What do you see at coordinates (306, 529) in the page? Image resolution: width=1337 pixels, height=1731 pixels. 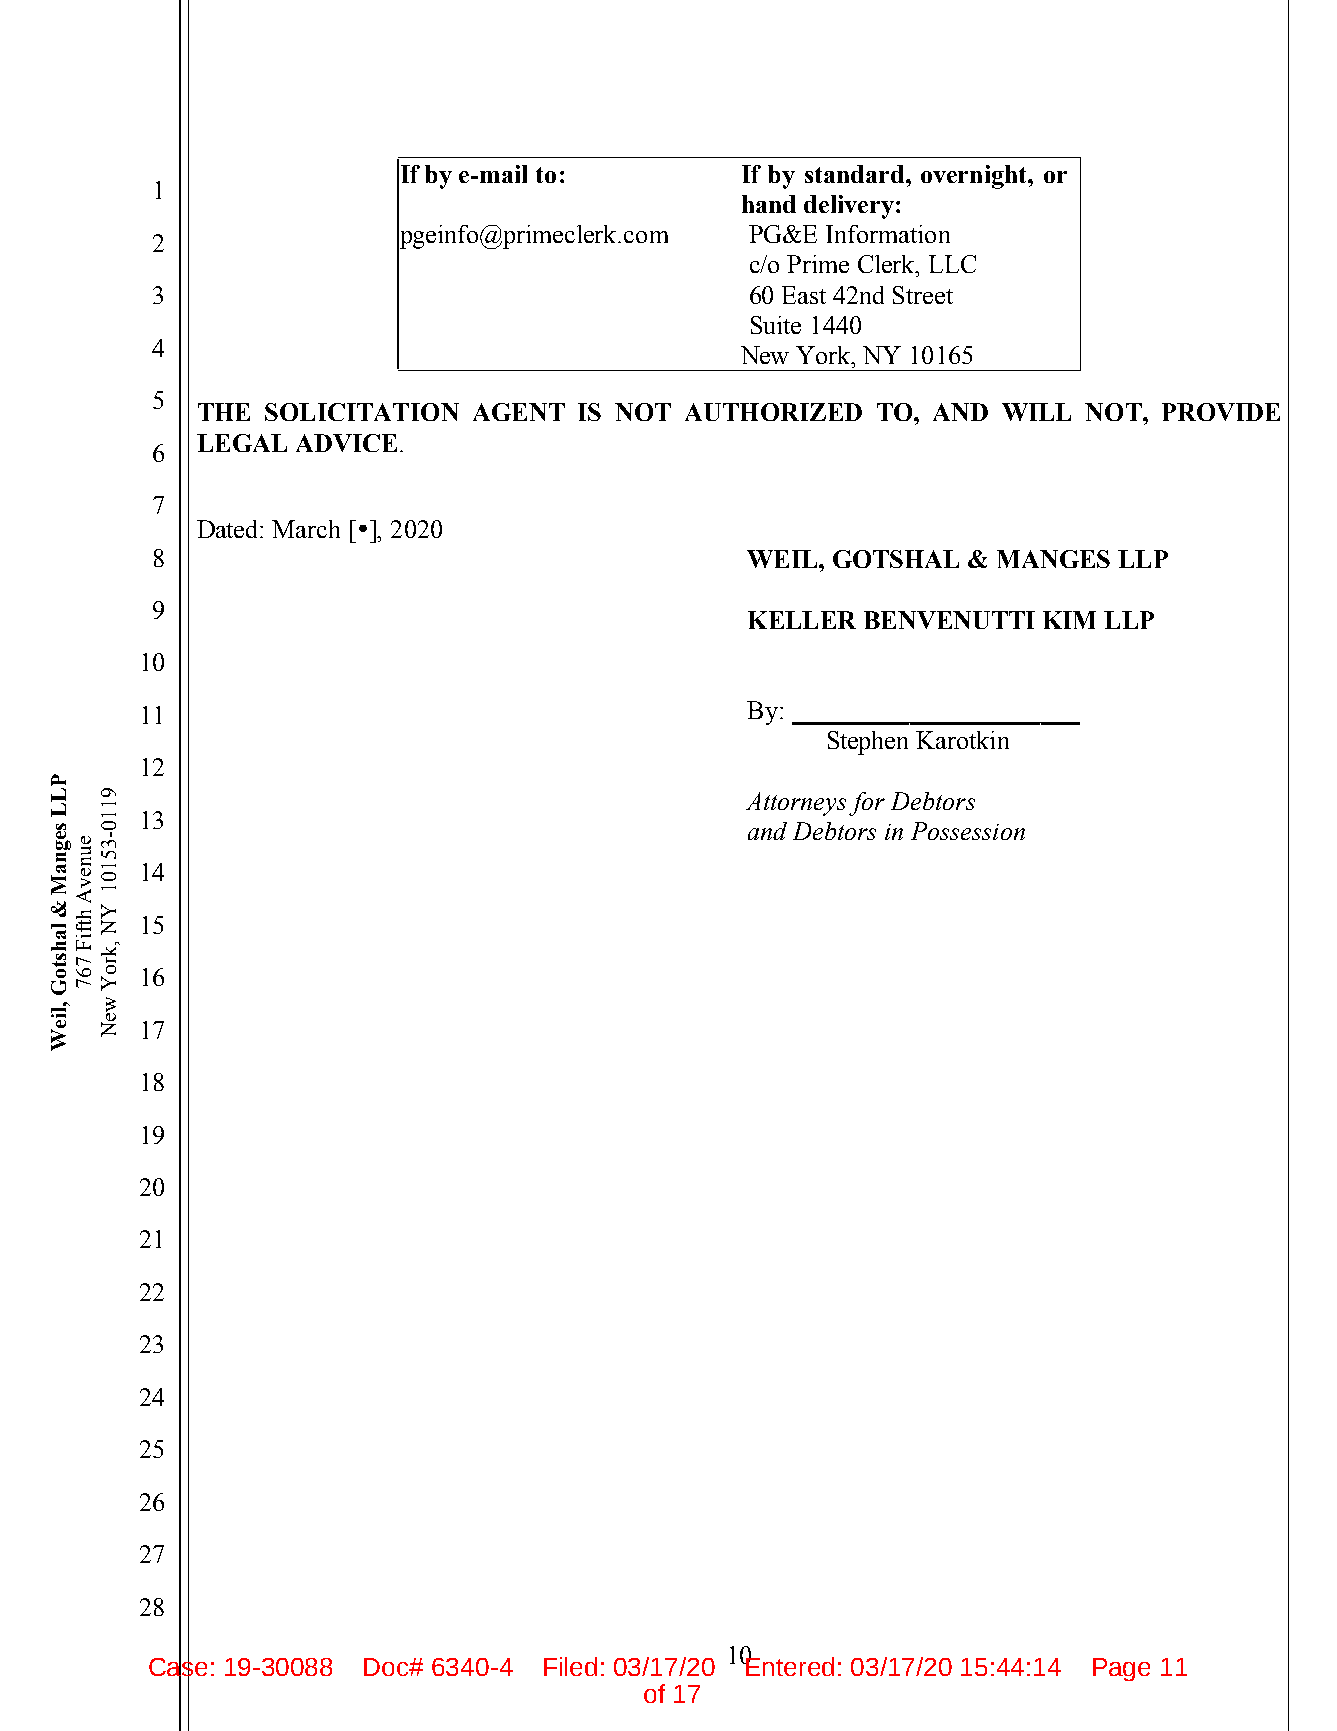 I see `March` at bounding box center [306, 529].
